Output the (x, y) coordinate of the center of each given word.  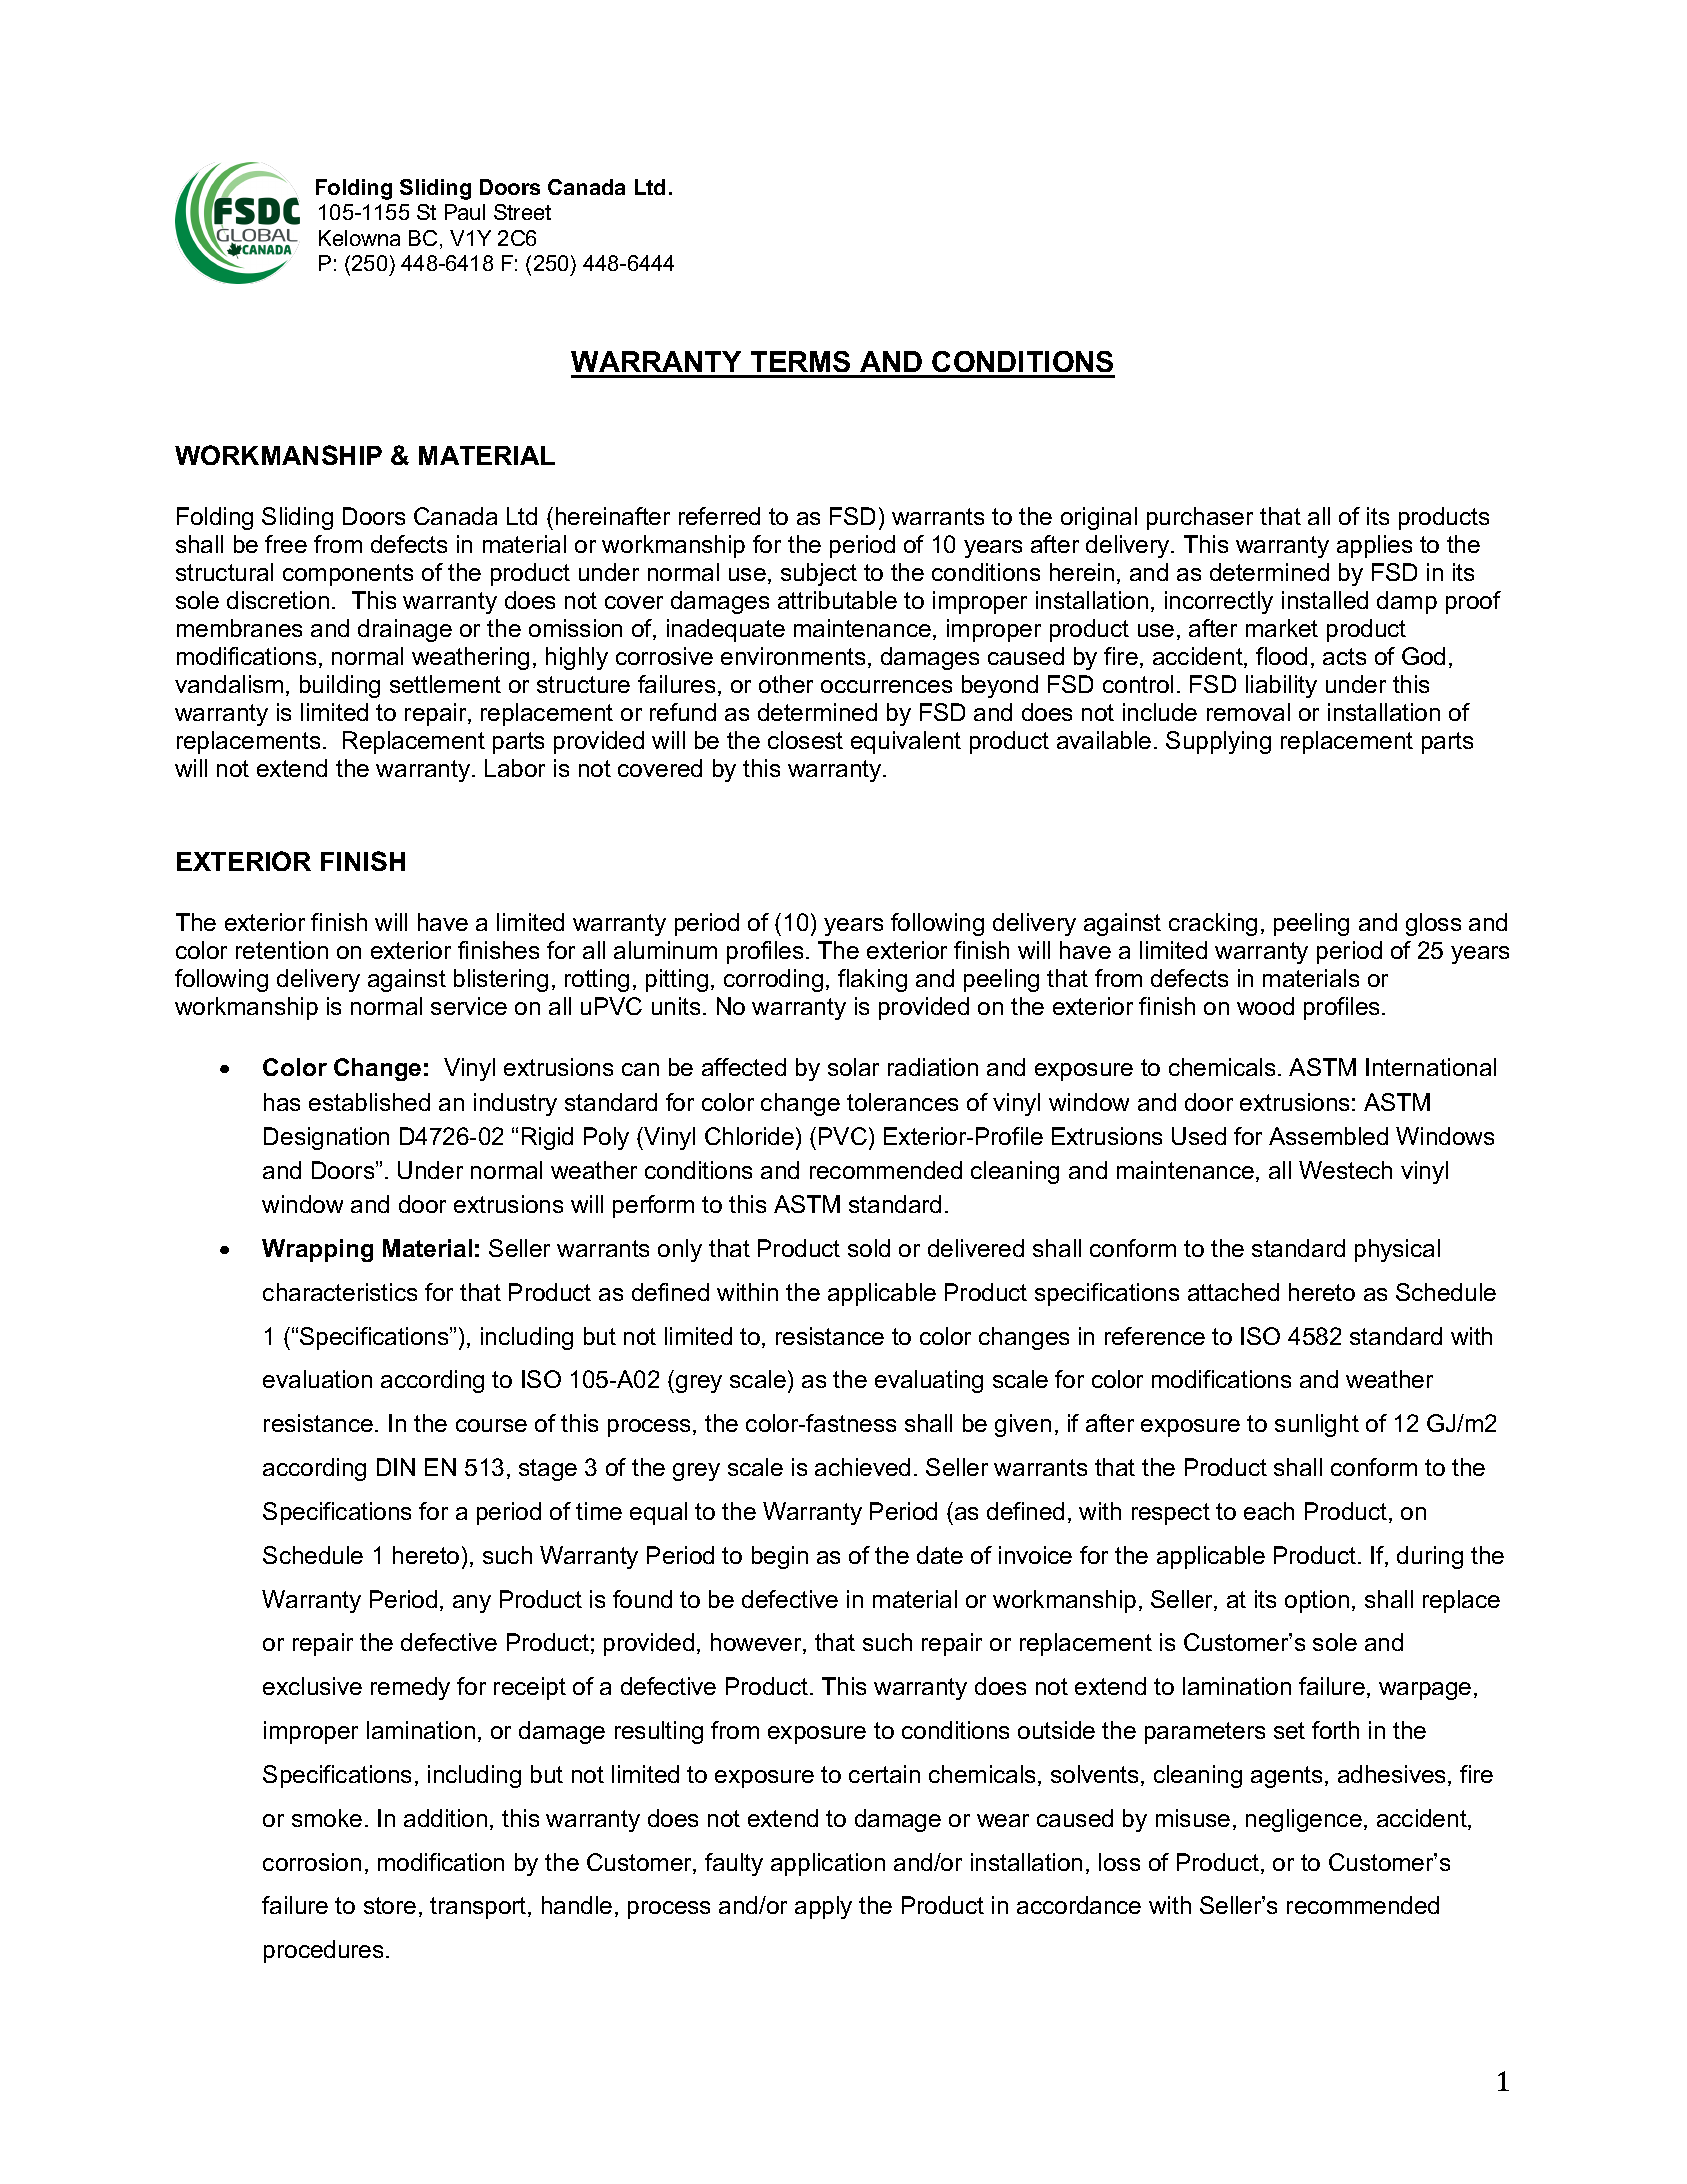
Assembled (1328, 1136)
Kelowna (359, 238)
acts (1344, 656)
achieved (862, 1467)
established (369, 1102)
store (390, 1905)
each (1269, 1511)
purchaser (1200, 518)
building (340, 686)
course (491, 1425)
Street (522, 212)
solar (853, 1067)
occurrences (886, 686)
